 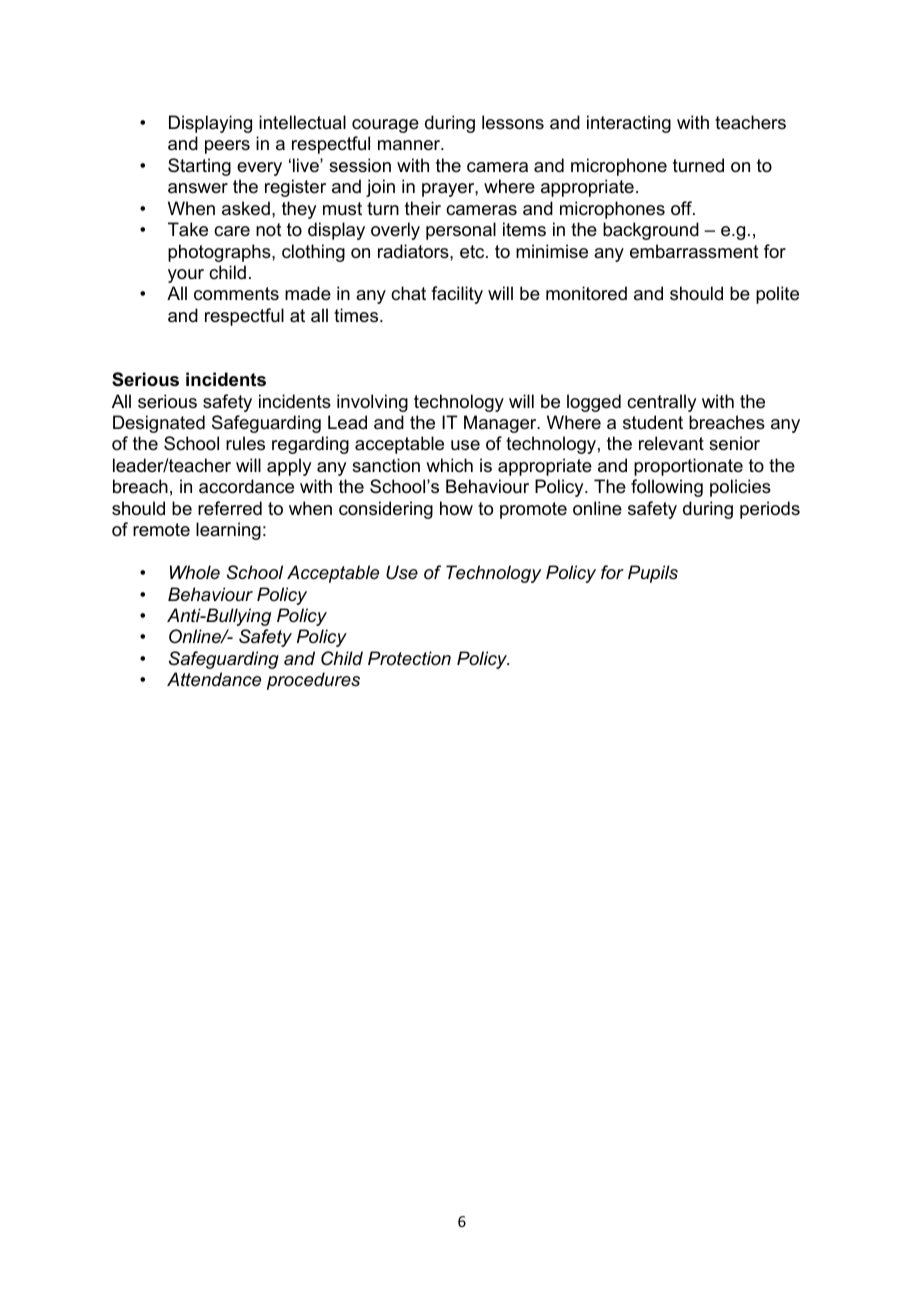 I want to click on photographs, so click(x=220, y=253).
